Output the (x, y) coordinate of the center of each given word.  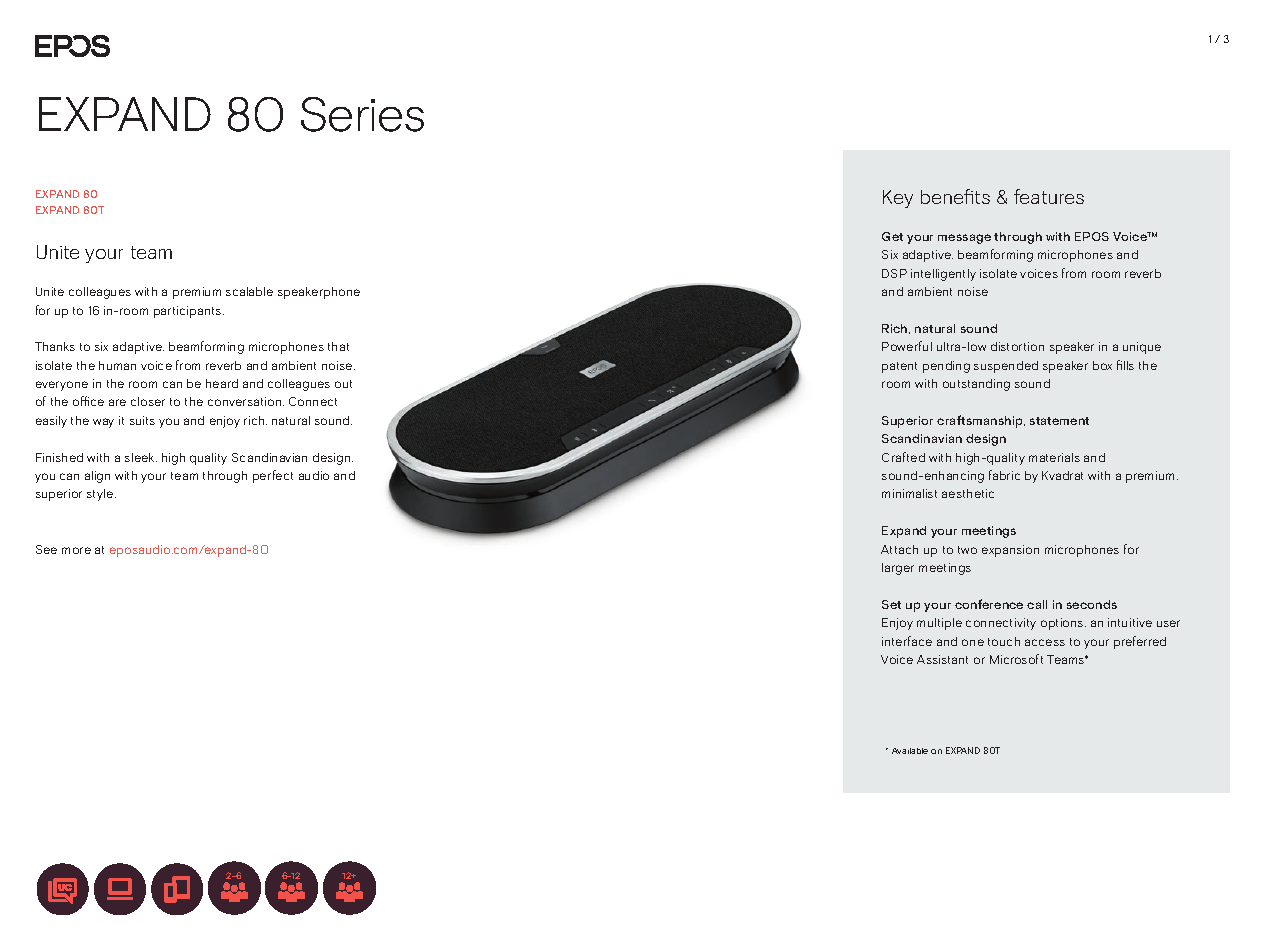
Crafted (903, 457)
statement (1059, 421)
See (46, 549)
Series (362, 114)
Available (910, 751)
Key (898, 199)
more (76, 550)
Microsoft (1016, 659)
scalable (249, 291)
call (1037, 604)
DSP (894, 273)
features (1049, 196)
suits (142, 420)
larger (898, 569)
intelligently (943, 275)
